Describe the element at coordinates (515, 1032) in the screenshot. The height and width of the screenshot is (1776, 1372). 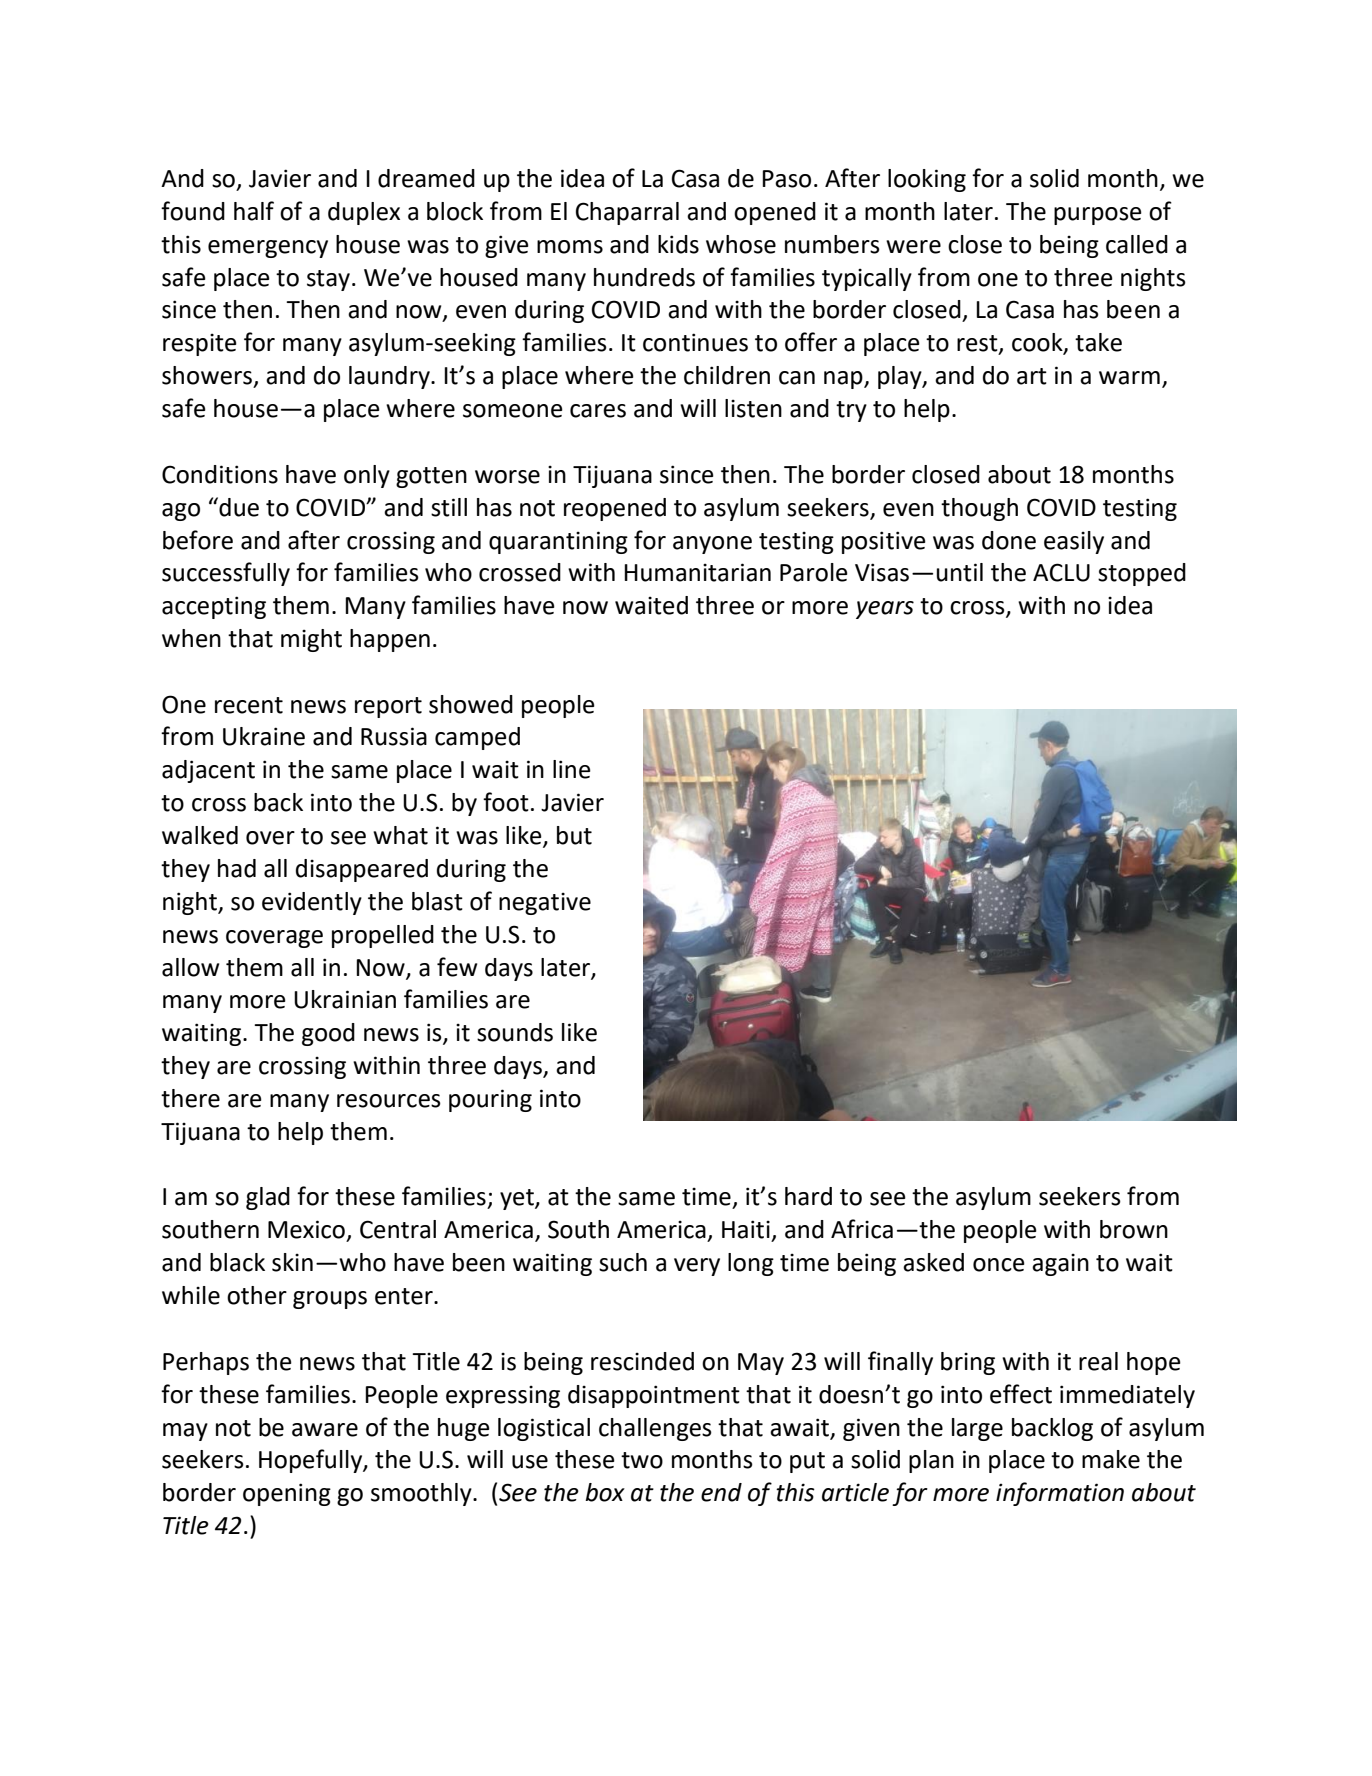
I see `sounds` at that location.
